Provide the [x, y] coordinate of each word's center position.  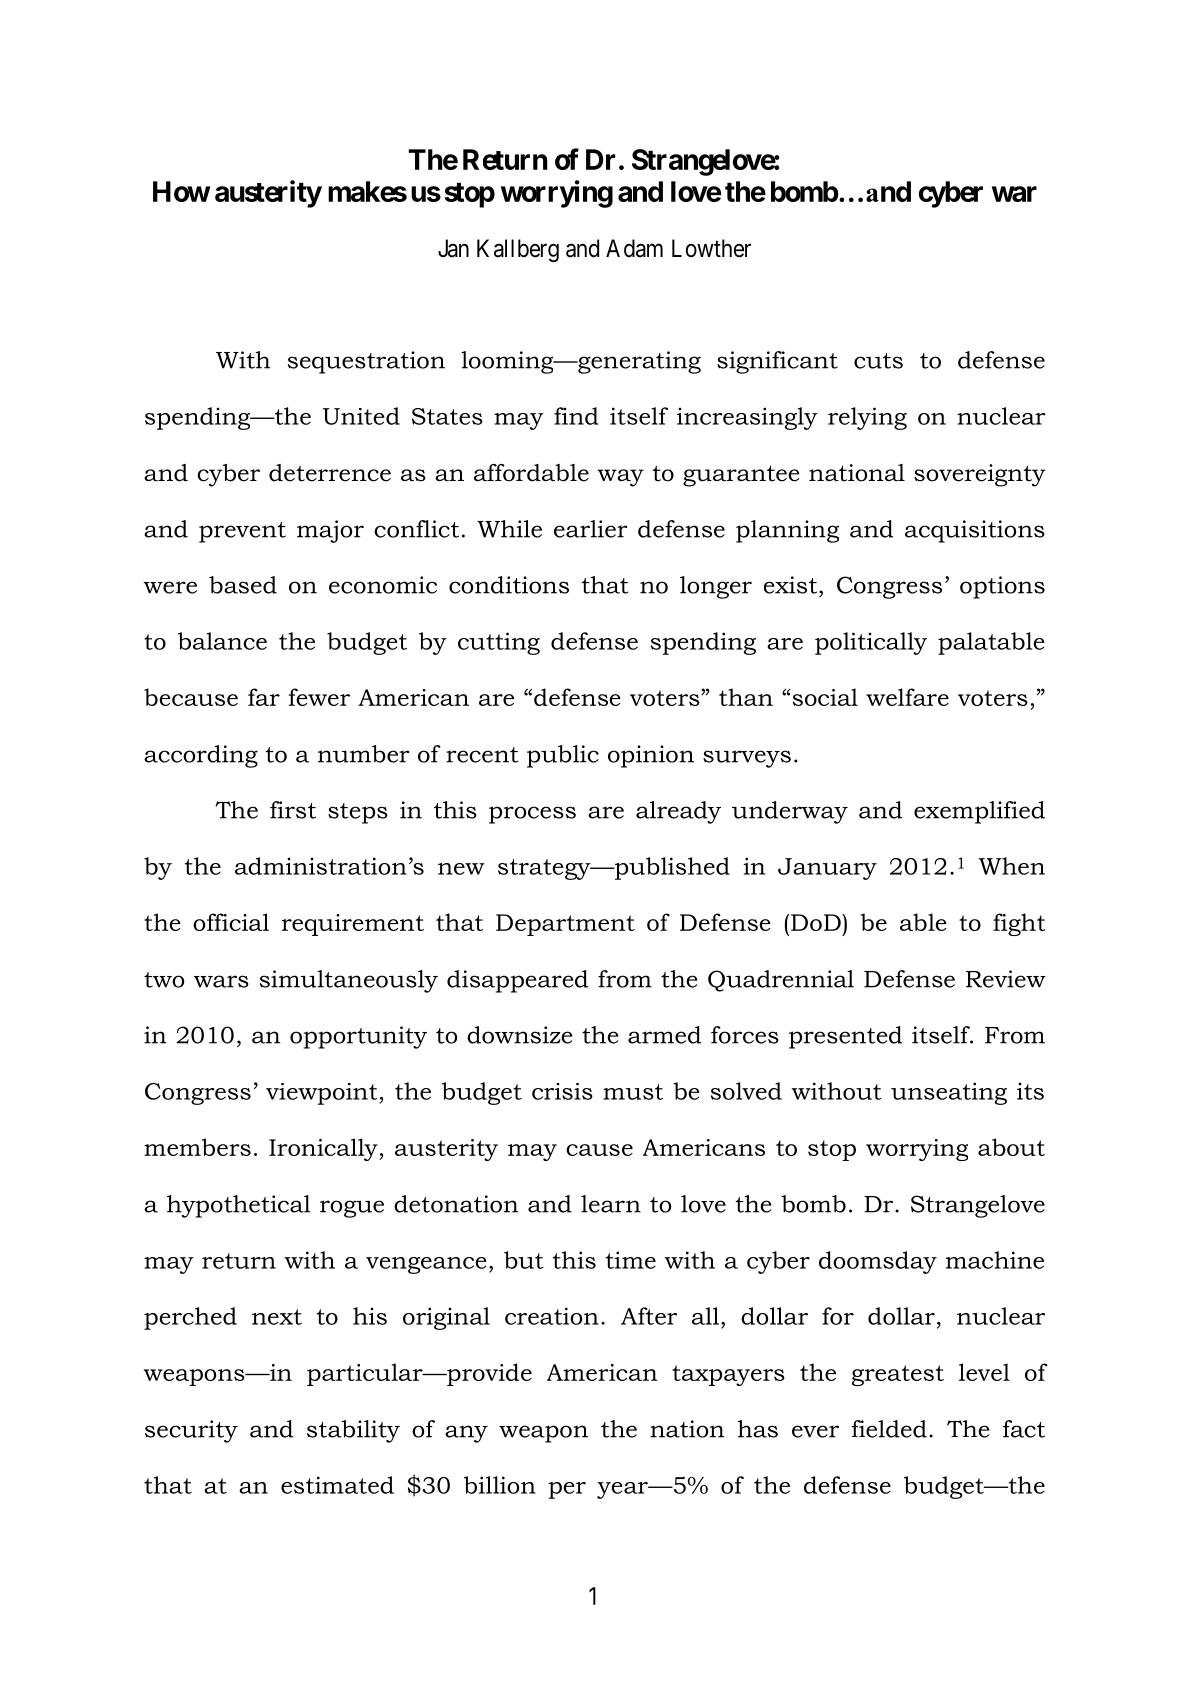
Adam [634, 248]
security [191, 1431]
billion [500, 1485]
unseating [949, 1093]
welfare [907, 697]
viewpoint [321, 1094]
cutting [499, 643]
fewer [319, 697]
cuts [878, 361]
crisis [562, 1091]
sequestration [366, 362]
